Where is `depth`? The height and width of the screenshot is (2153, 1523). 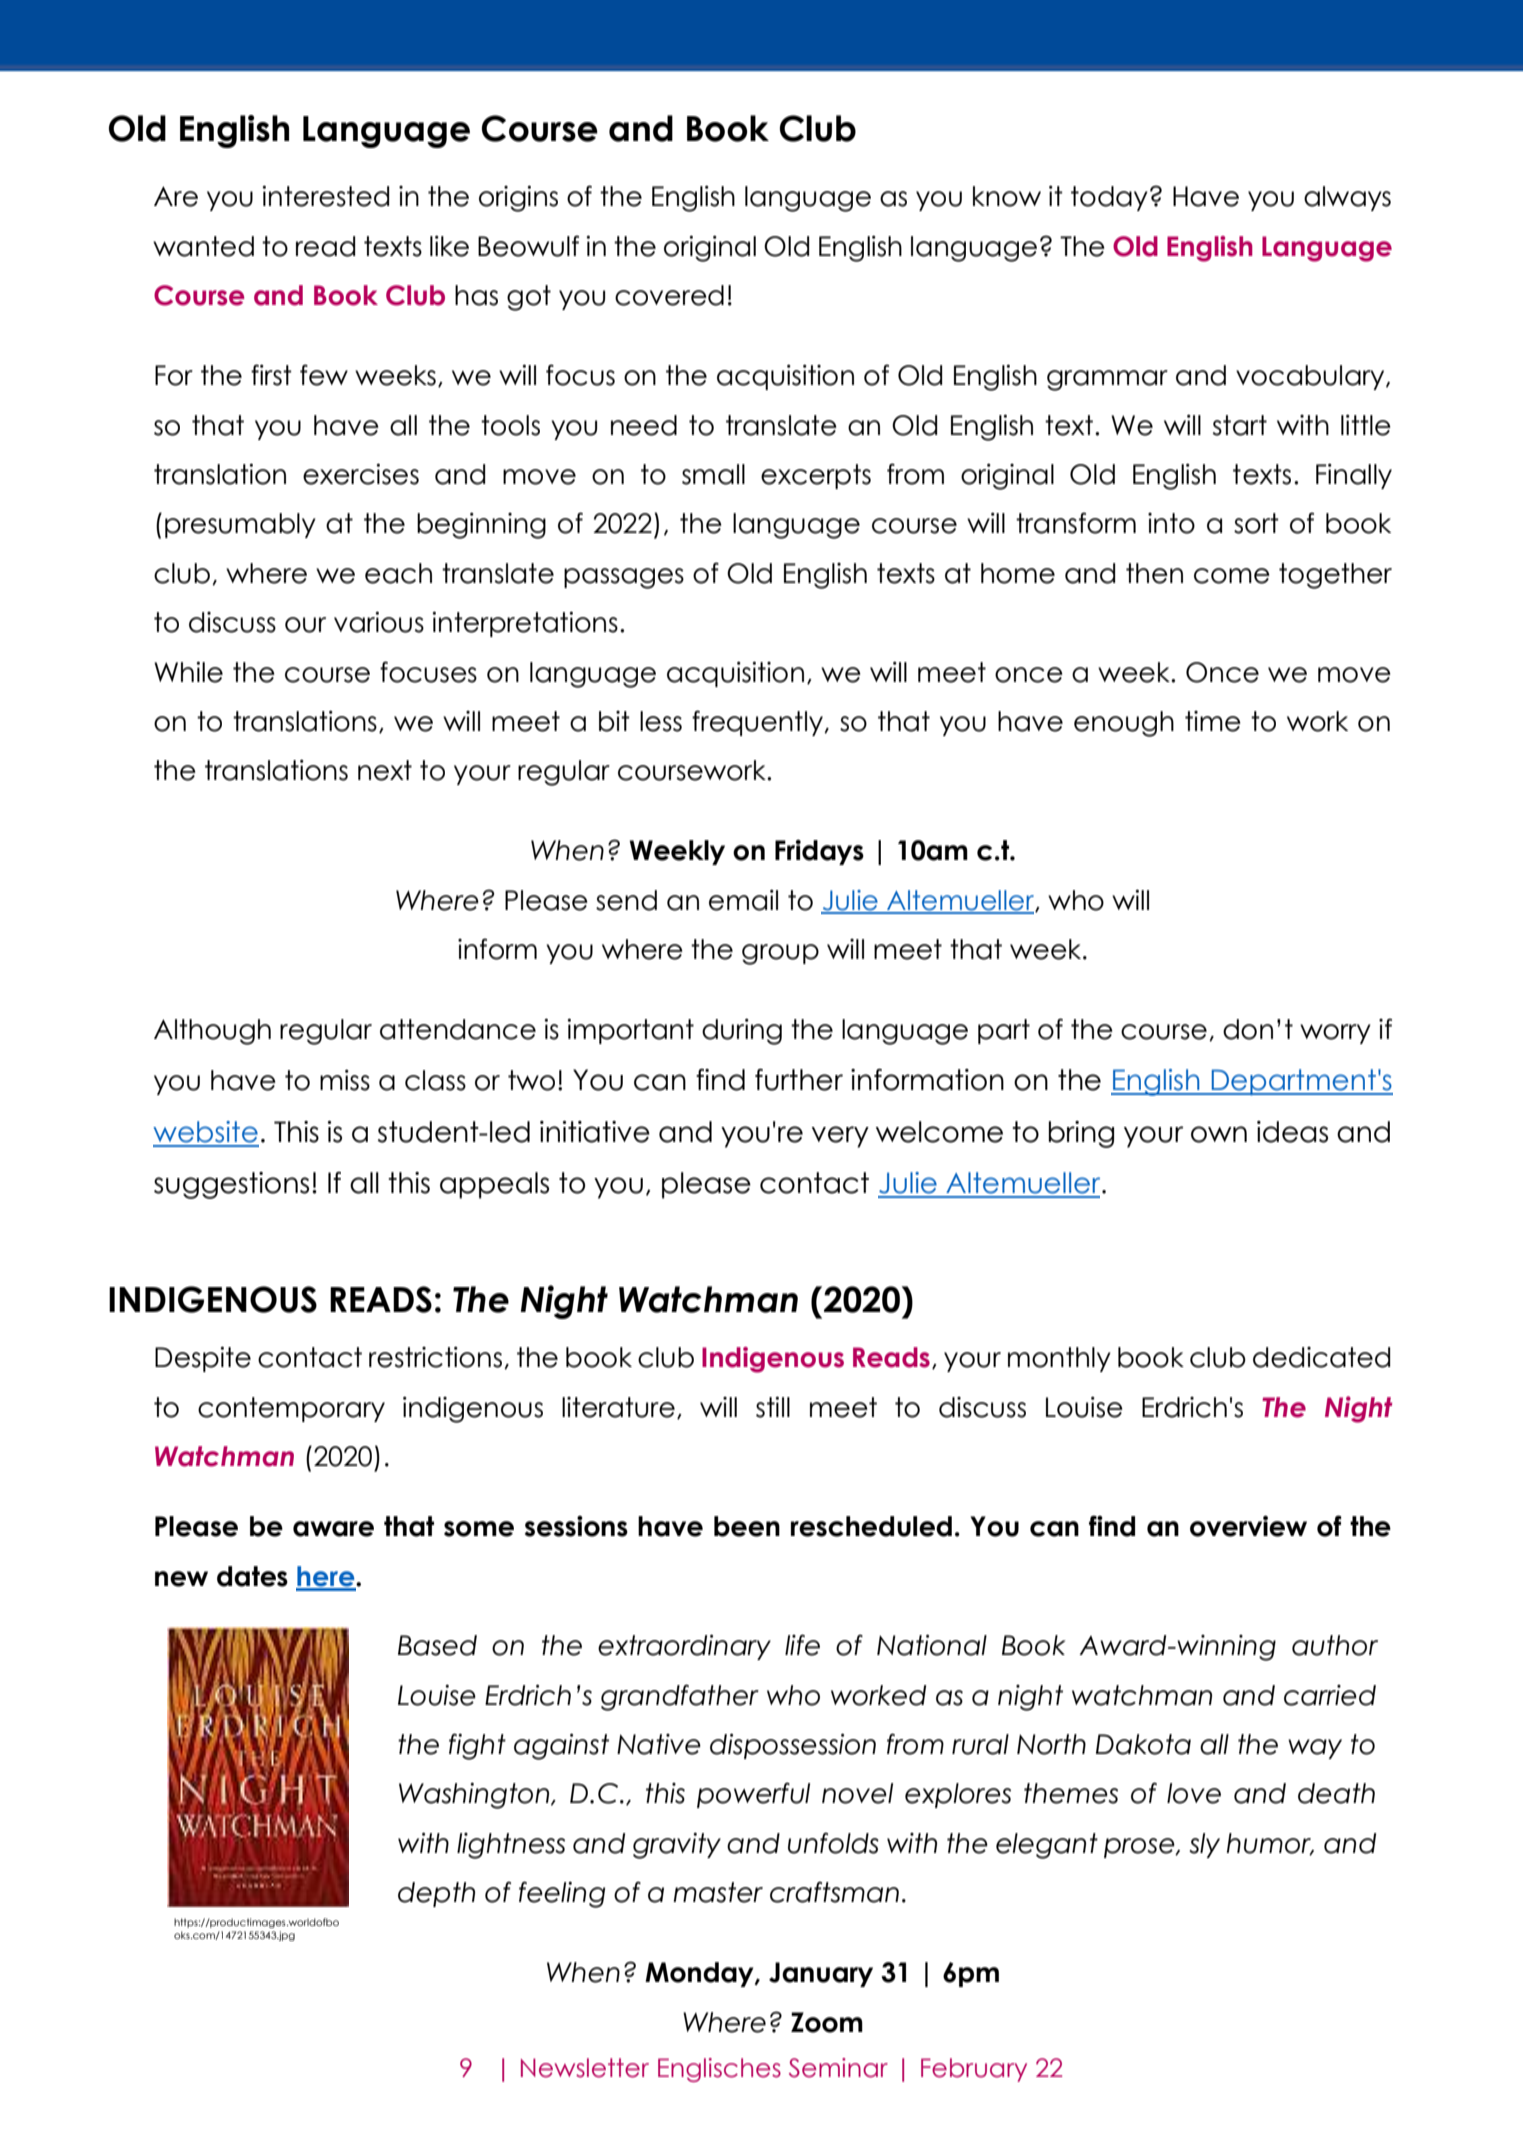 depth is located at coordinates (436, 1894).
